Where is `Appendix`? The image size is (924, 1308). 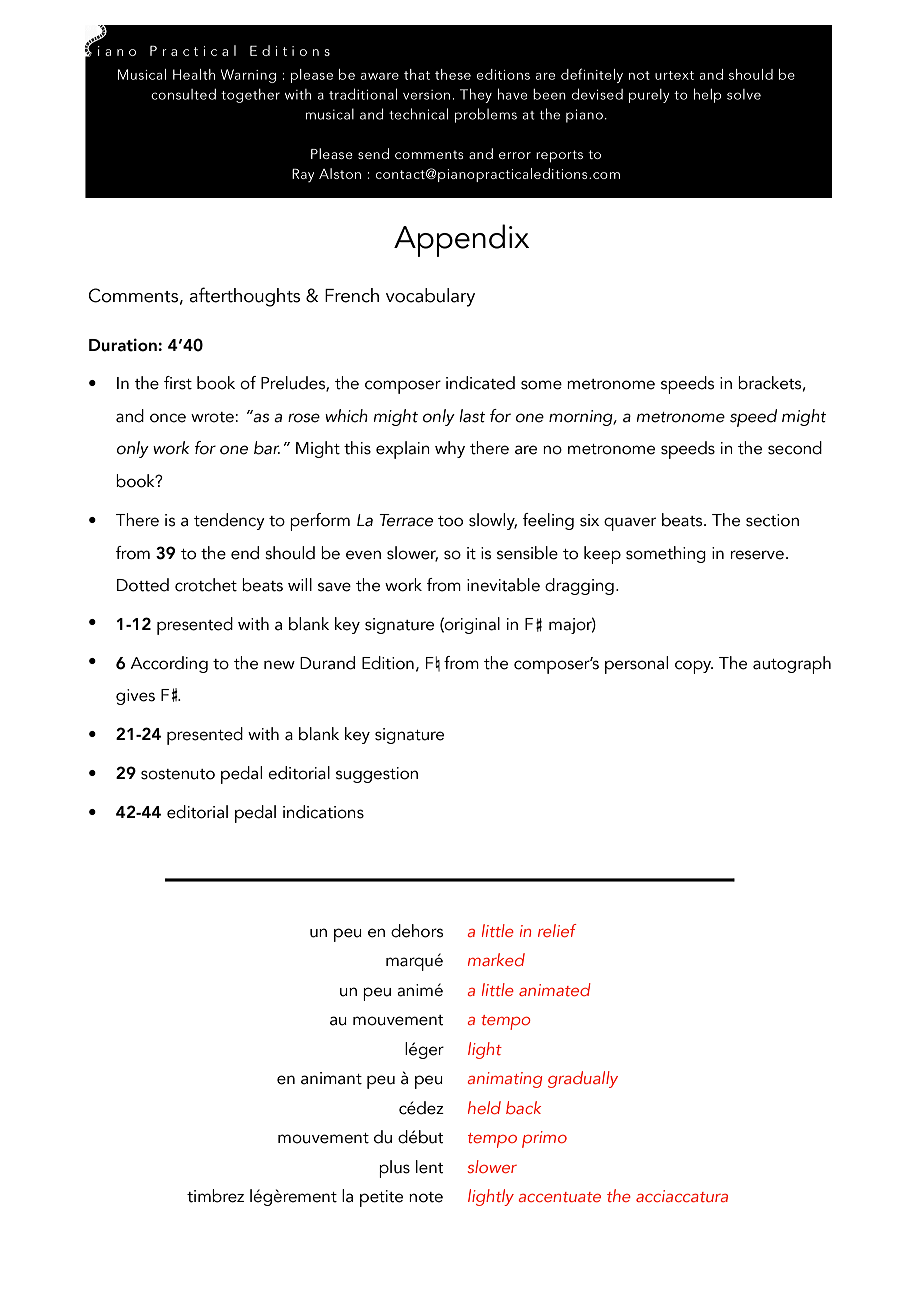 Appendix is located at coordinates (461, 240).
